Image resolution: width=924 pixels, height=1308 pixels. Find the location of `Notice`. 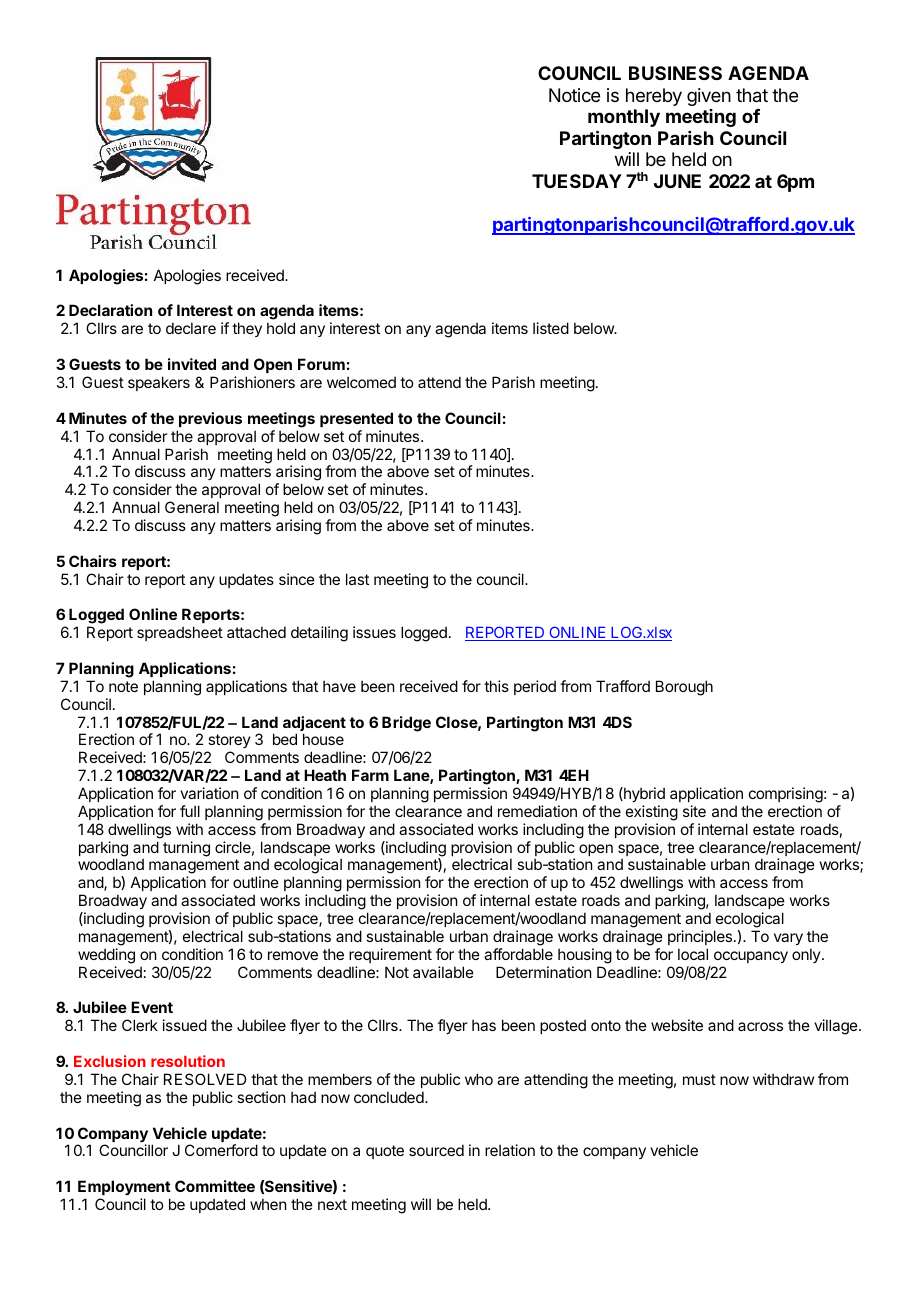

Notice is located at coordinates (574, 95).
